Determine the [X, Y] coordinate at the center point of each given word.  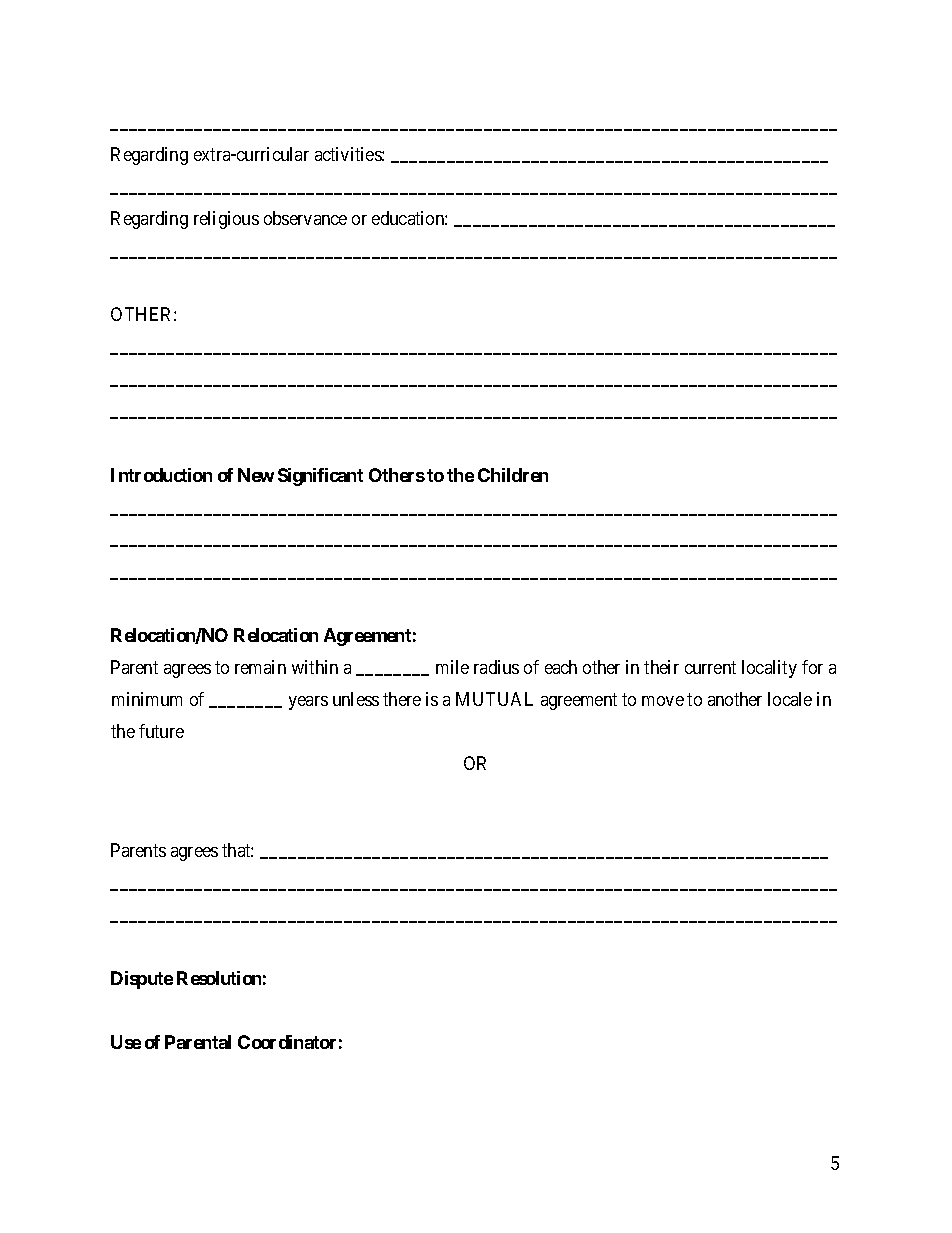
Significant [320, 477]
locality [769, 669]
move [663, 701]
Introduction [161, 475]
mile [452, 667]
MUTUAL [494, 699]
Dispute [142, 980]
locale [790, 699]
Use [126, 1042]
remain [260, 667]
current [710, 667]
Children [513, 475]
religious [226, 220]
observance [305, 218]
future [161, 731]
